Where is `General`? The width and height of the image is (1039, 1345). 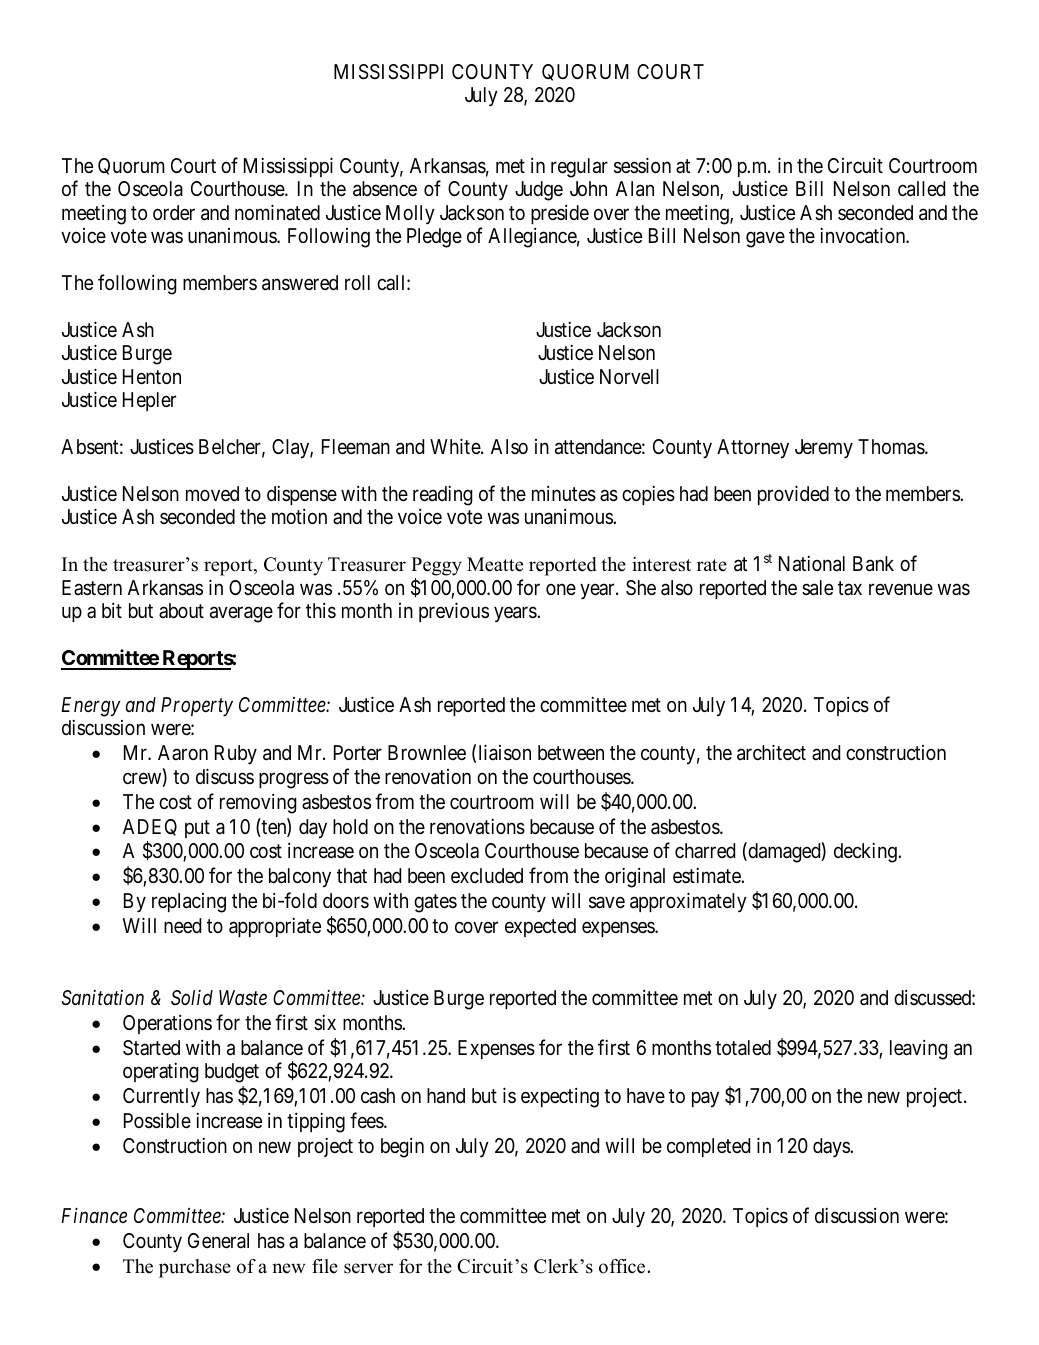 General is located at coordinates (218, 1241).
